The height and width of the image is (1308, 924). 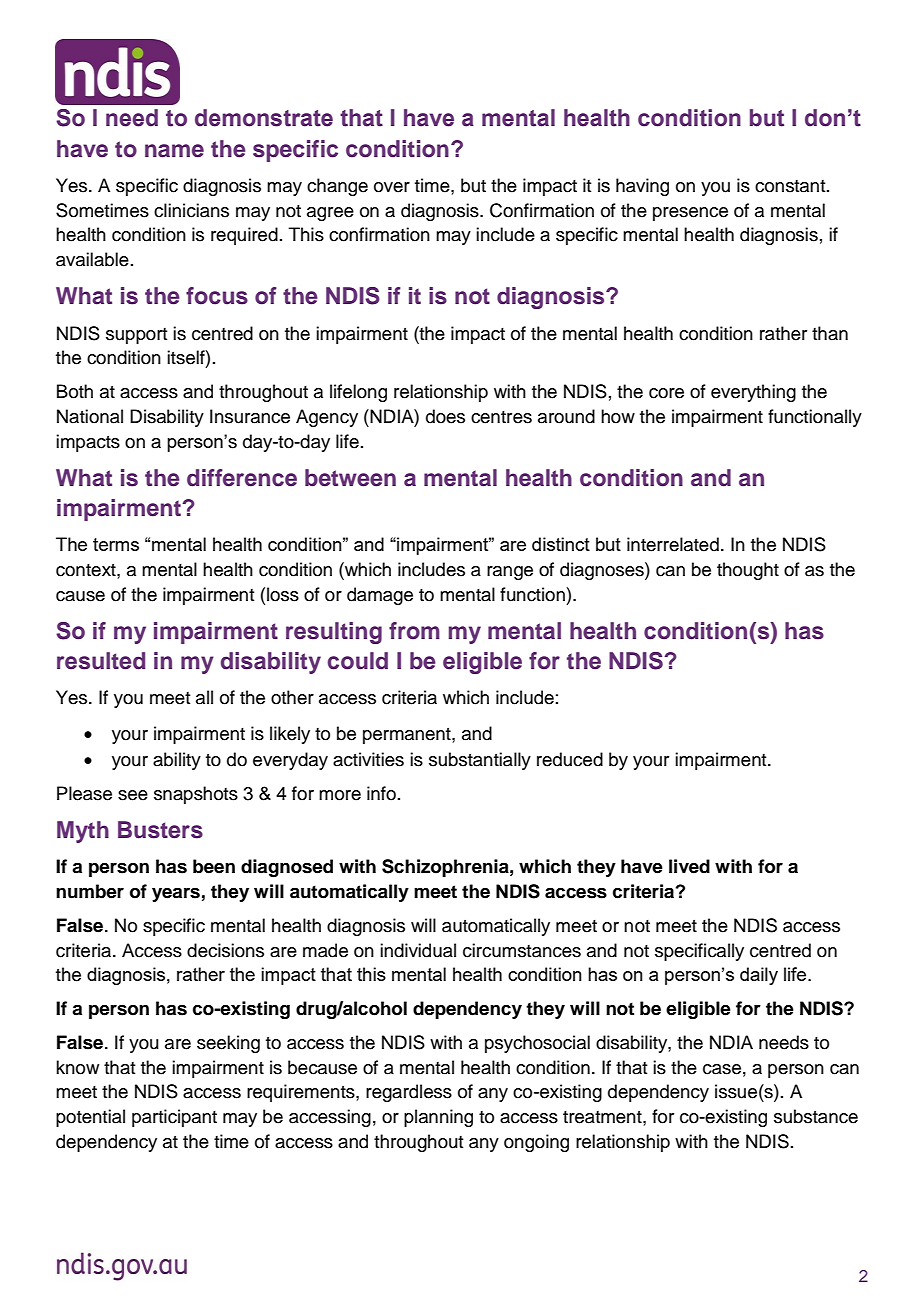 What do you see at coordinates (174, 1118) in the image?
I see `participant` at bounding box center [174, 1118].
